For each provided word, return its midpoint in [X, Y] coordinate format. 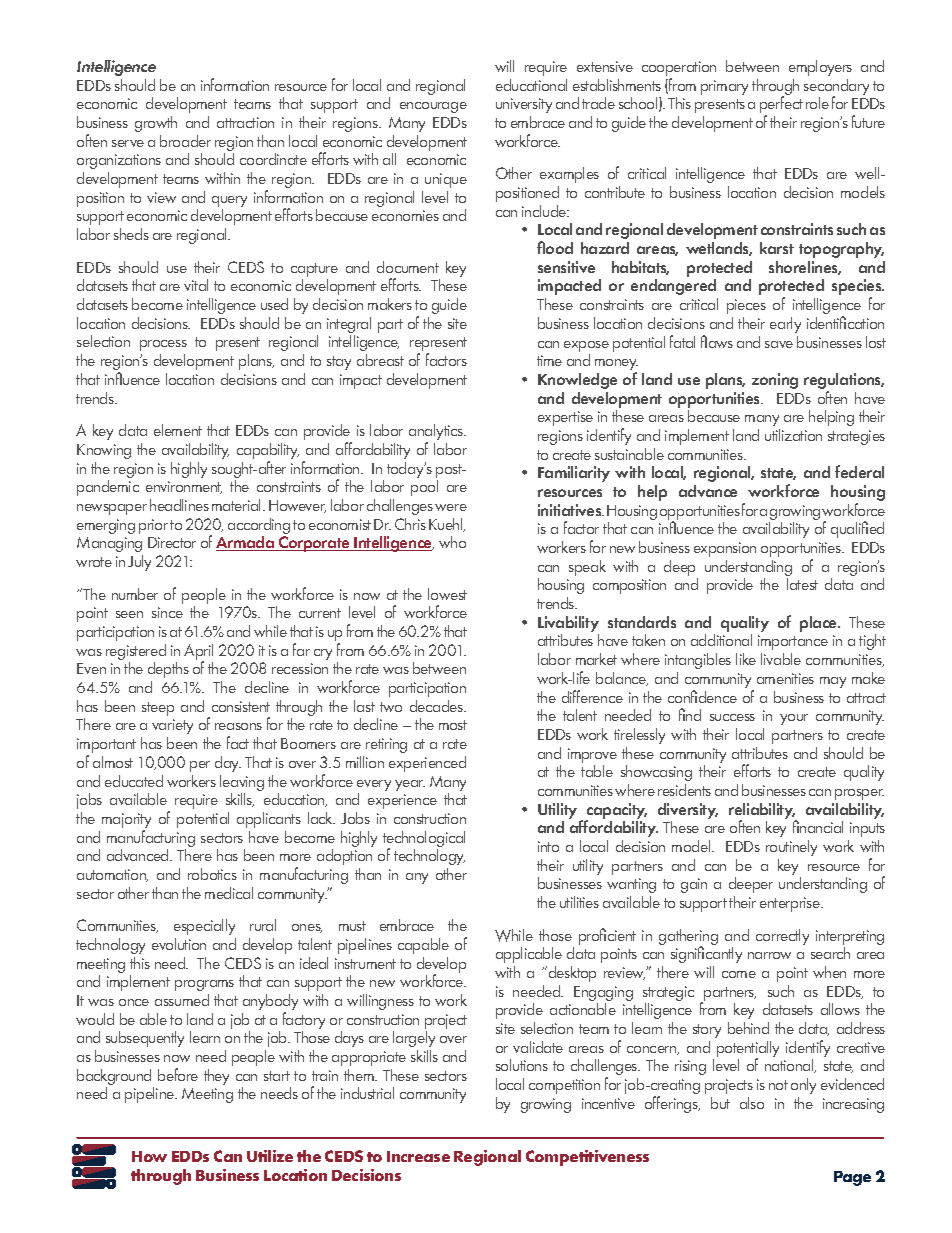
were [451, 507]
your [794, 719]
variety [172, 726]
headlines [179, 505]
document [408, 267]
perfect [781, 106]
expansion [725, 549]
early [785, 325]
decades [438, 706]
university [524, 105]
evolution [179, 944]
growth [156, 124]
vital [196, 285]
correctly [782, 937]
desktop [571, 974]
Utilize [270, 1156]
